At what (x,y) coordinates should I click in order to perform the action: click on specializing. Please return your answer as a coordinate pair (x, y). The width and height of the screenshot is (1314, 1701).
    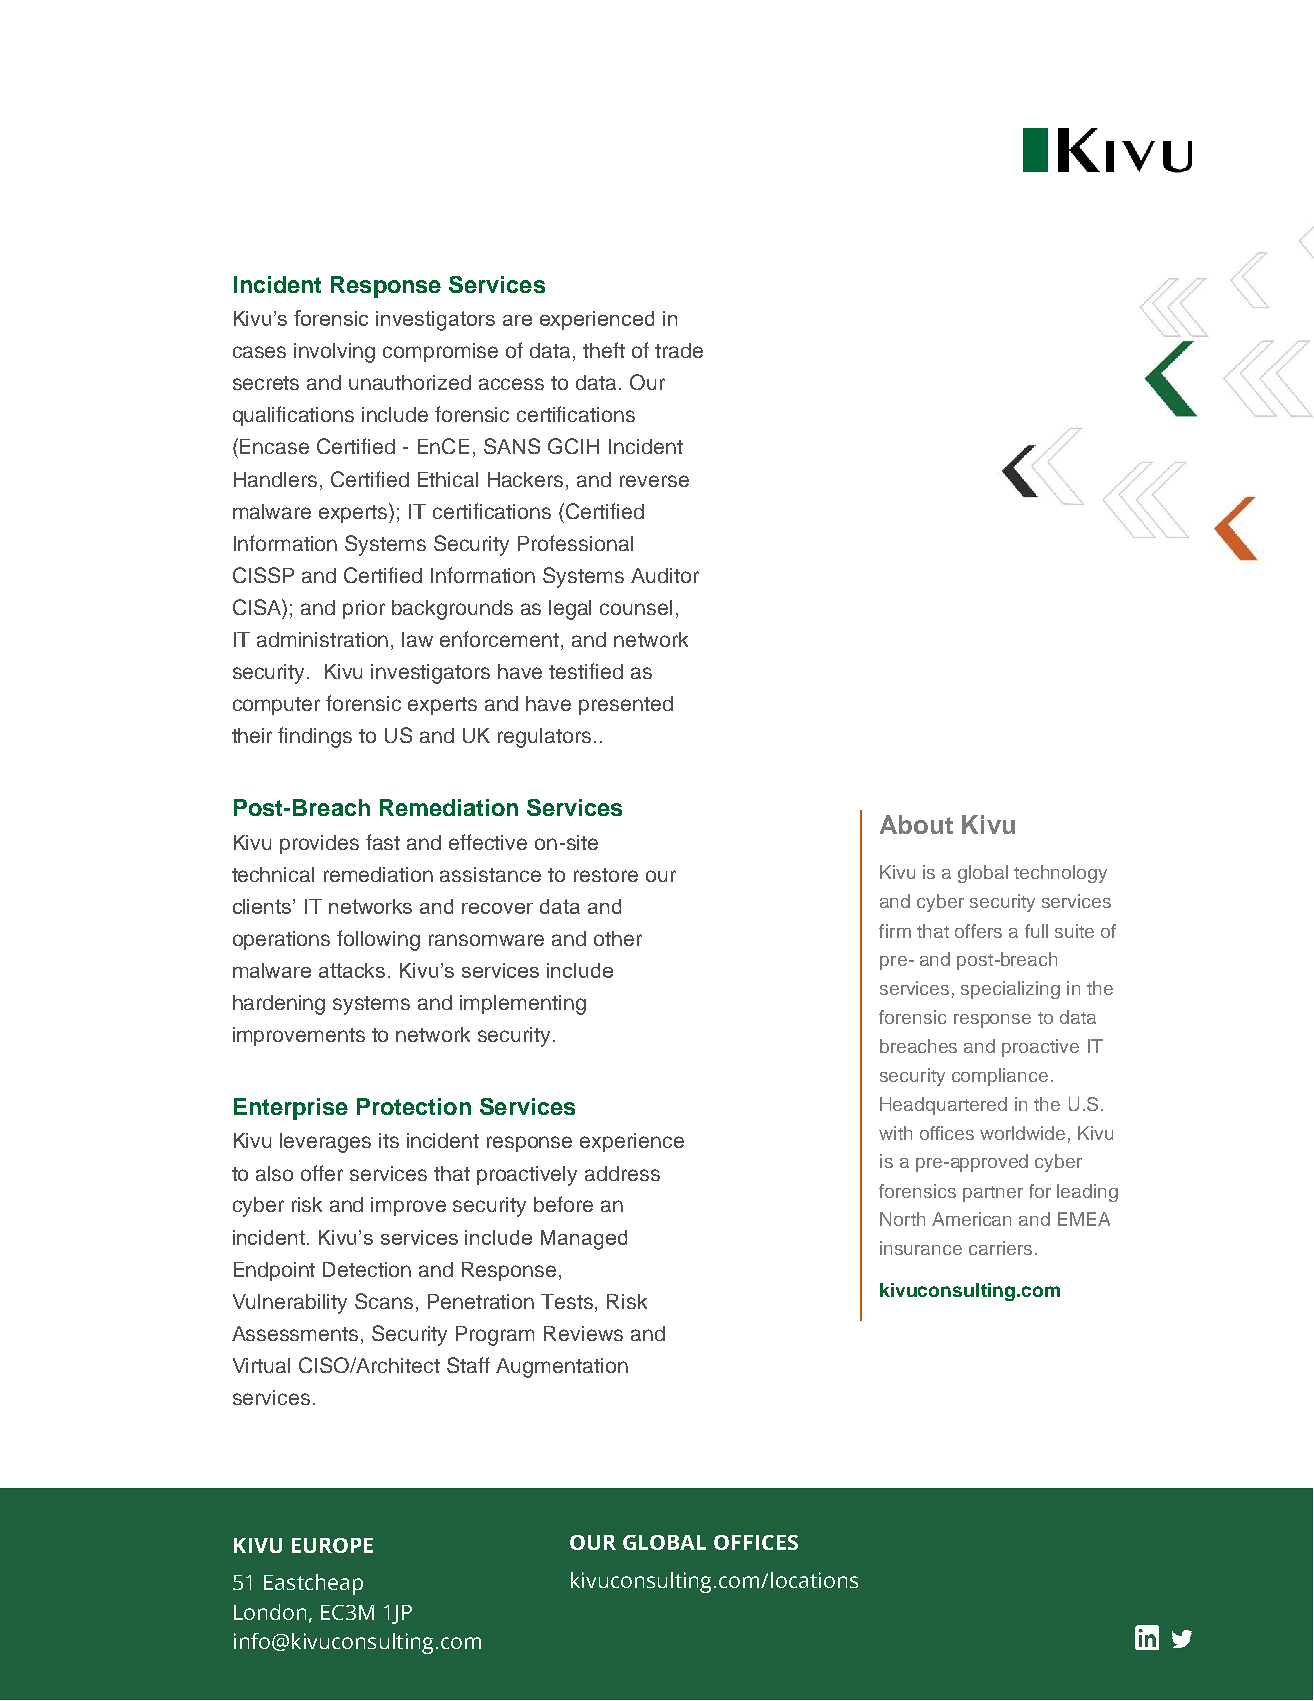
    Looking at the image, I should click on (1010, 990).
